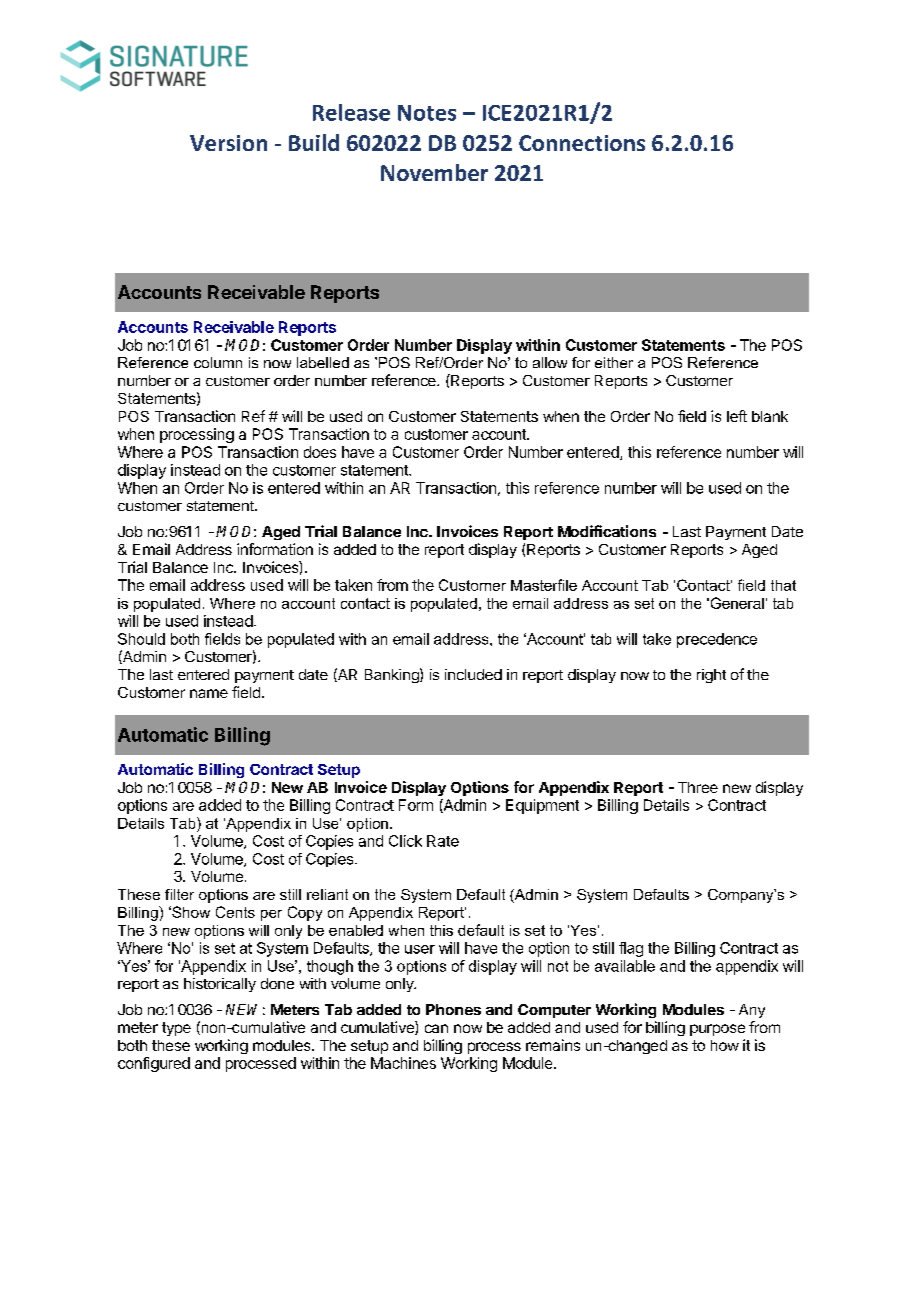 This image has height=1307, width=924. Describe the element at coordinates (176, 1029) in the image. I see `type` at that location.
